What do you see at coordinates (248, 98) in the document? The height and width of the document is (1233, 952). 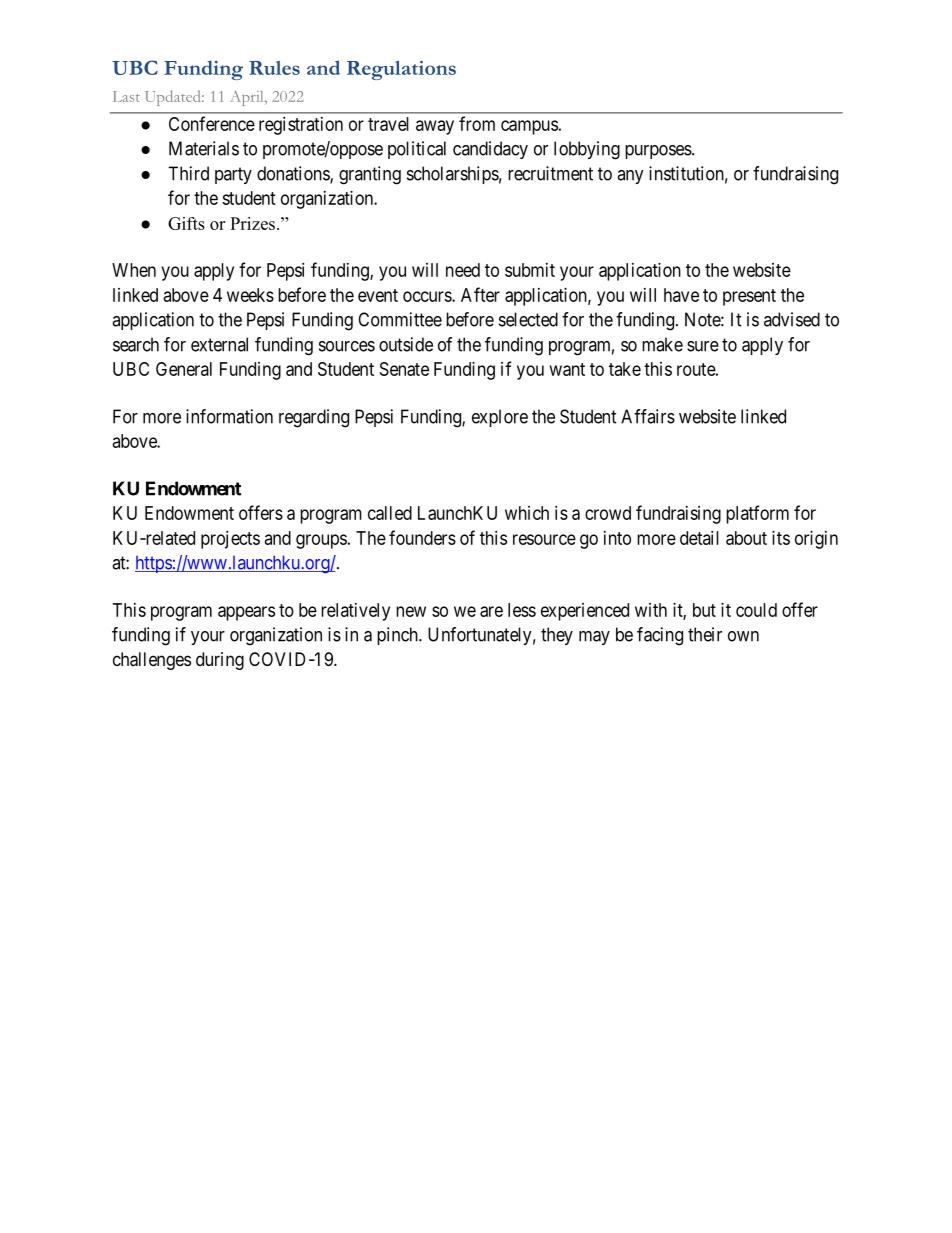 I see `April` at bounding box center [248, 98].
